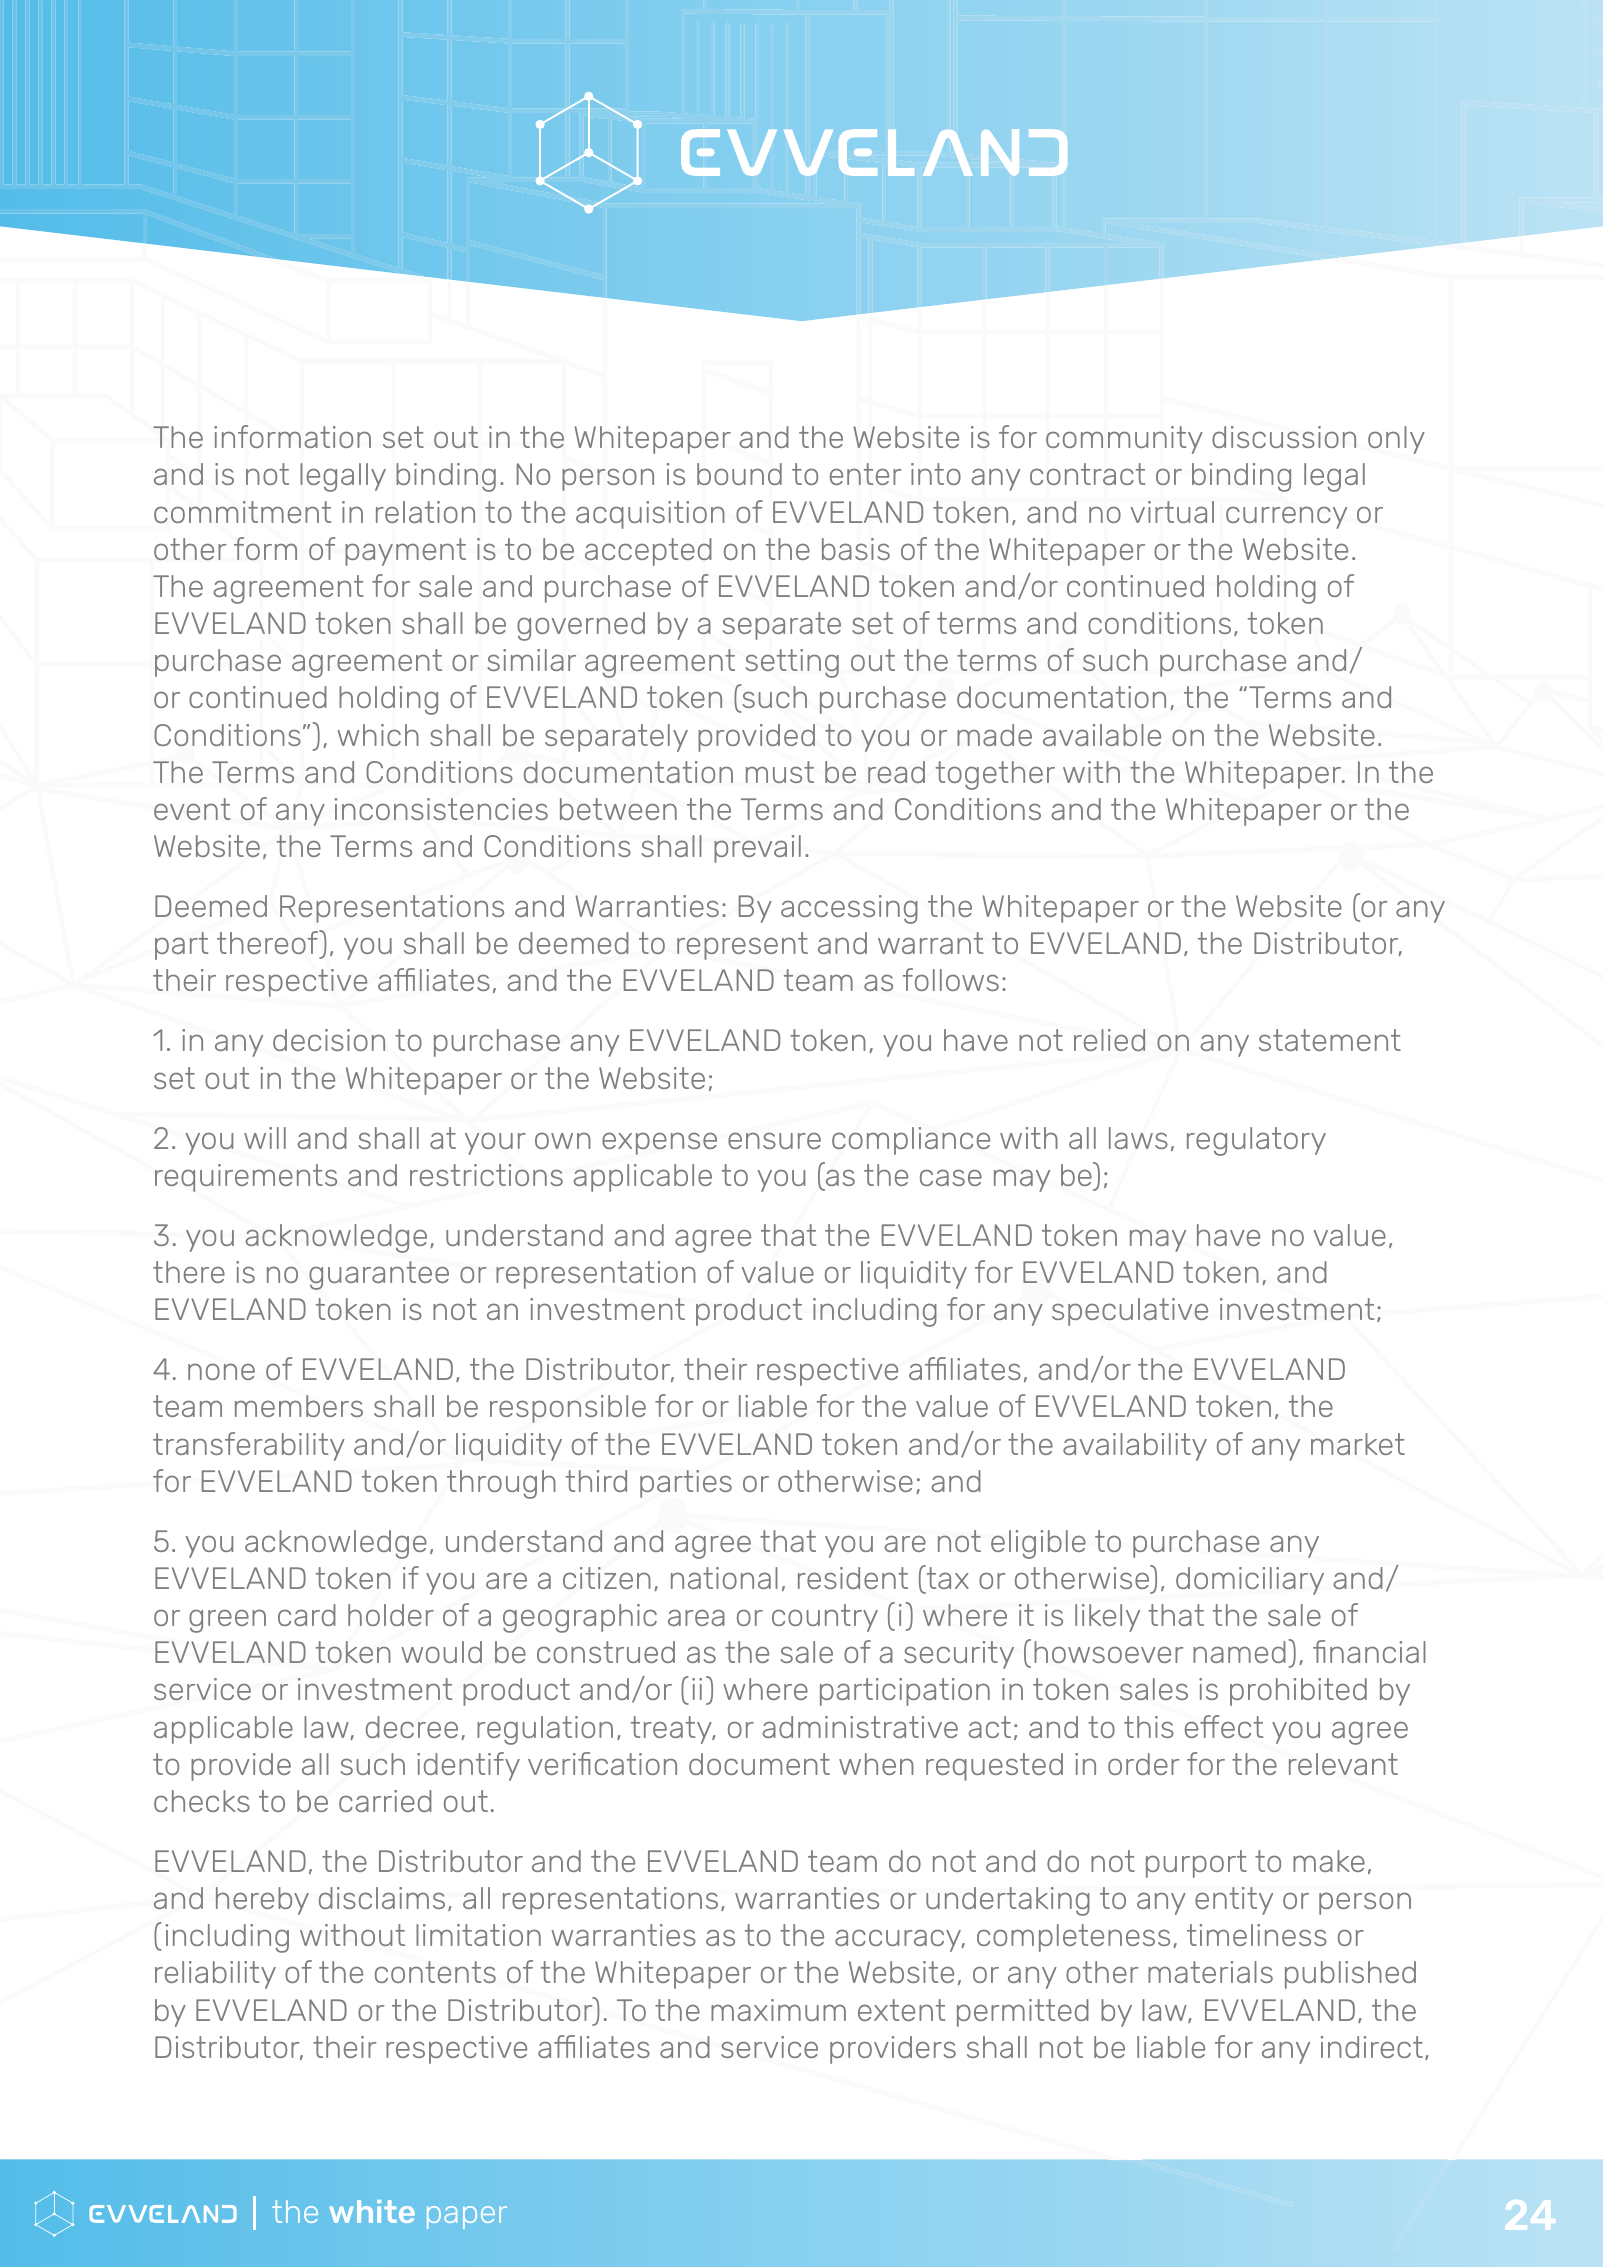  I want to click on bound, so click(739, 474).
